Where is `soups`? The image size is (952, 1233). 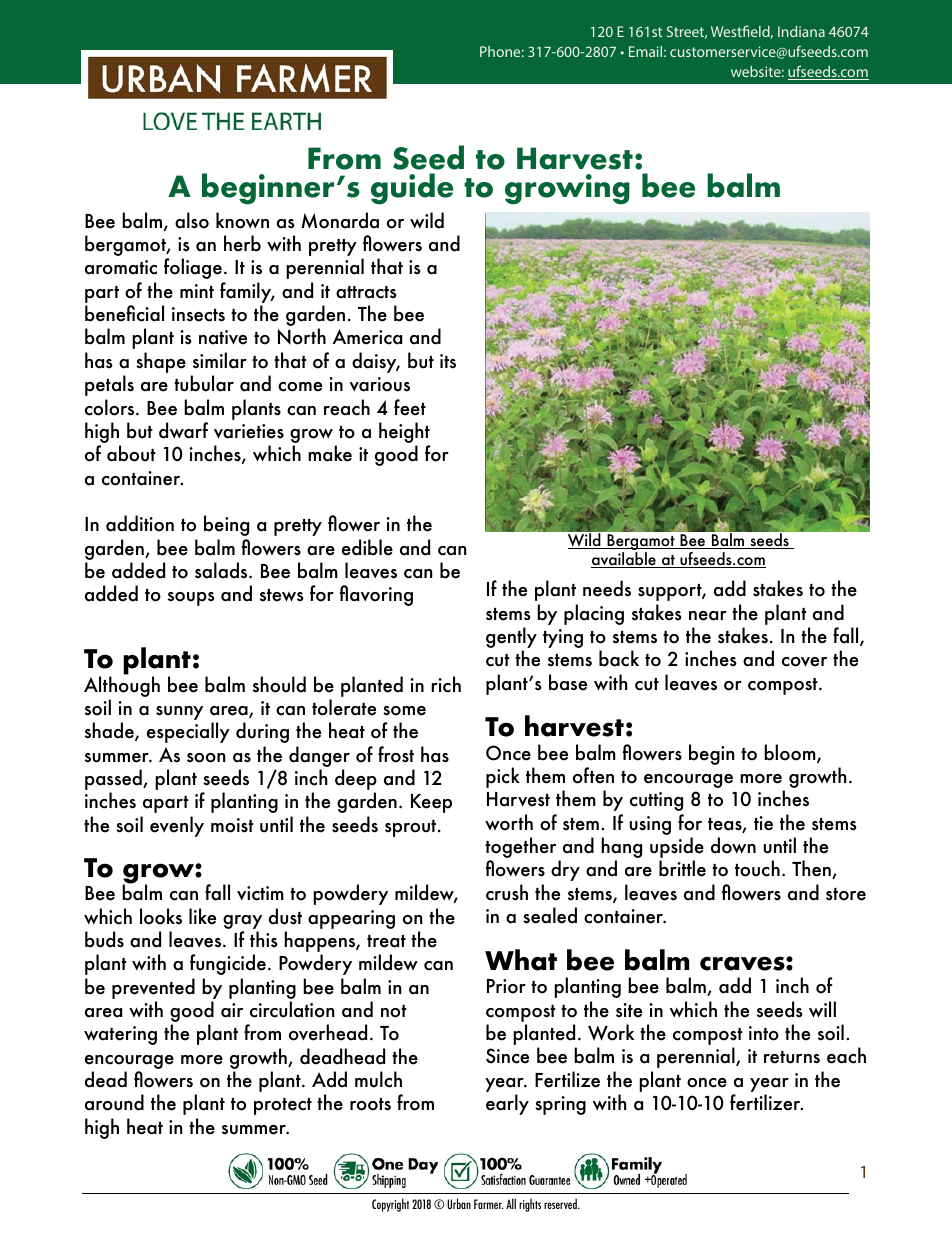 soups is located at coordinates (191, 599).
